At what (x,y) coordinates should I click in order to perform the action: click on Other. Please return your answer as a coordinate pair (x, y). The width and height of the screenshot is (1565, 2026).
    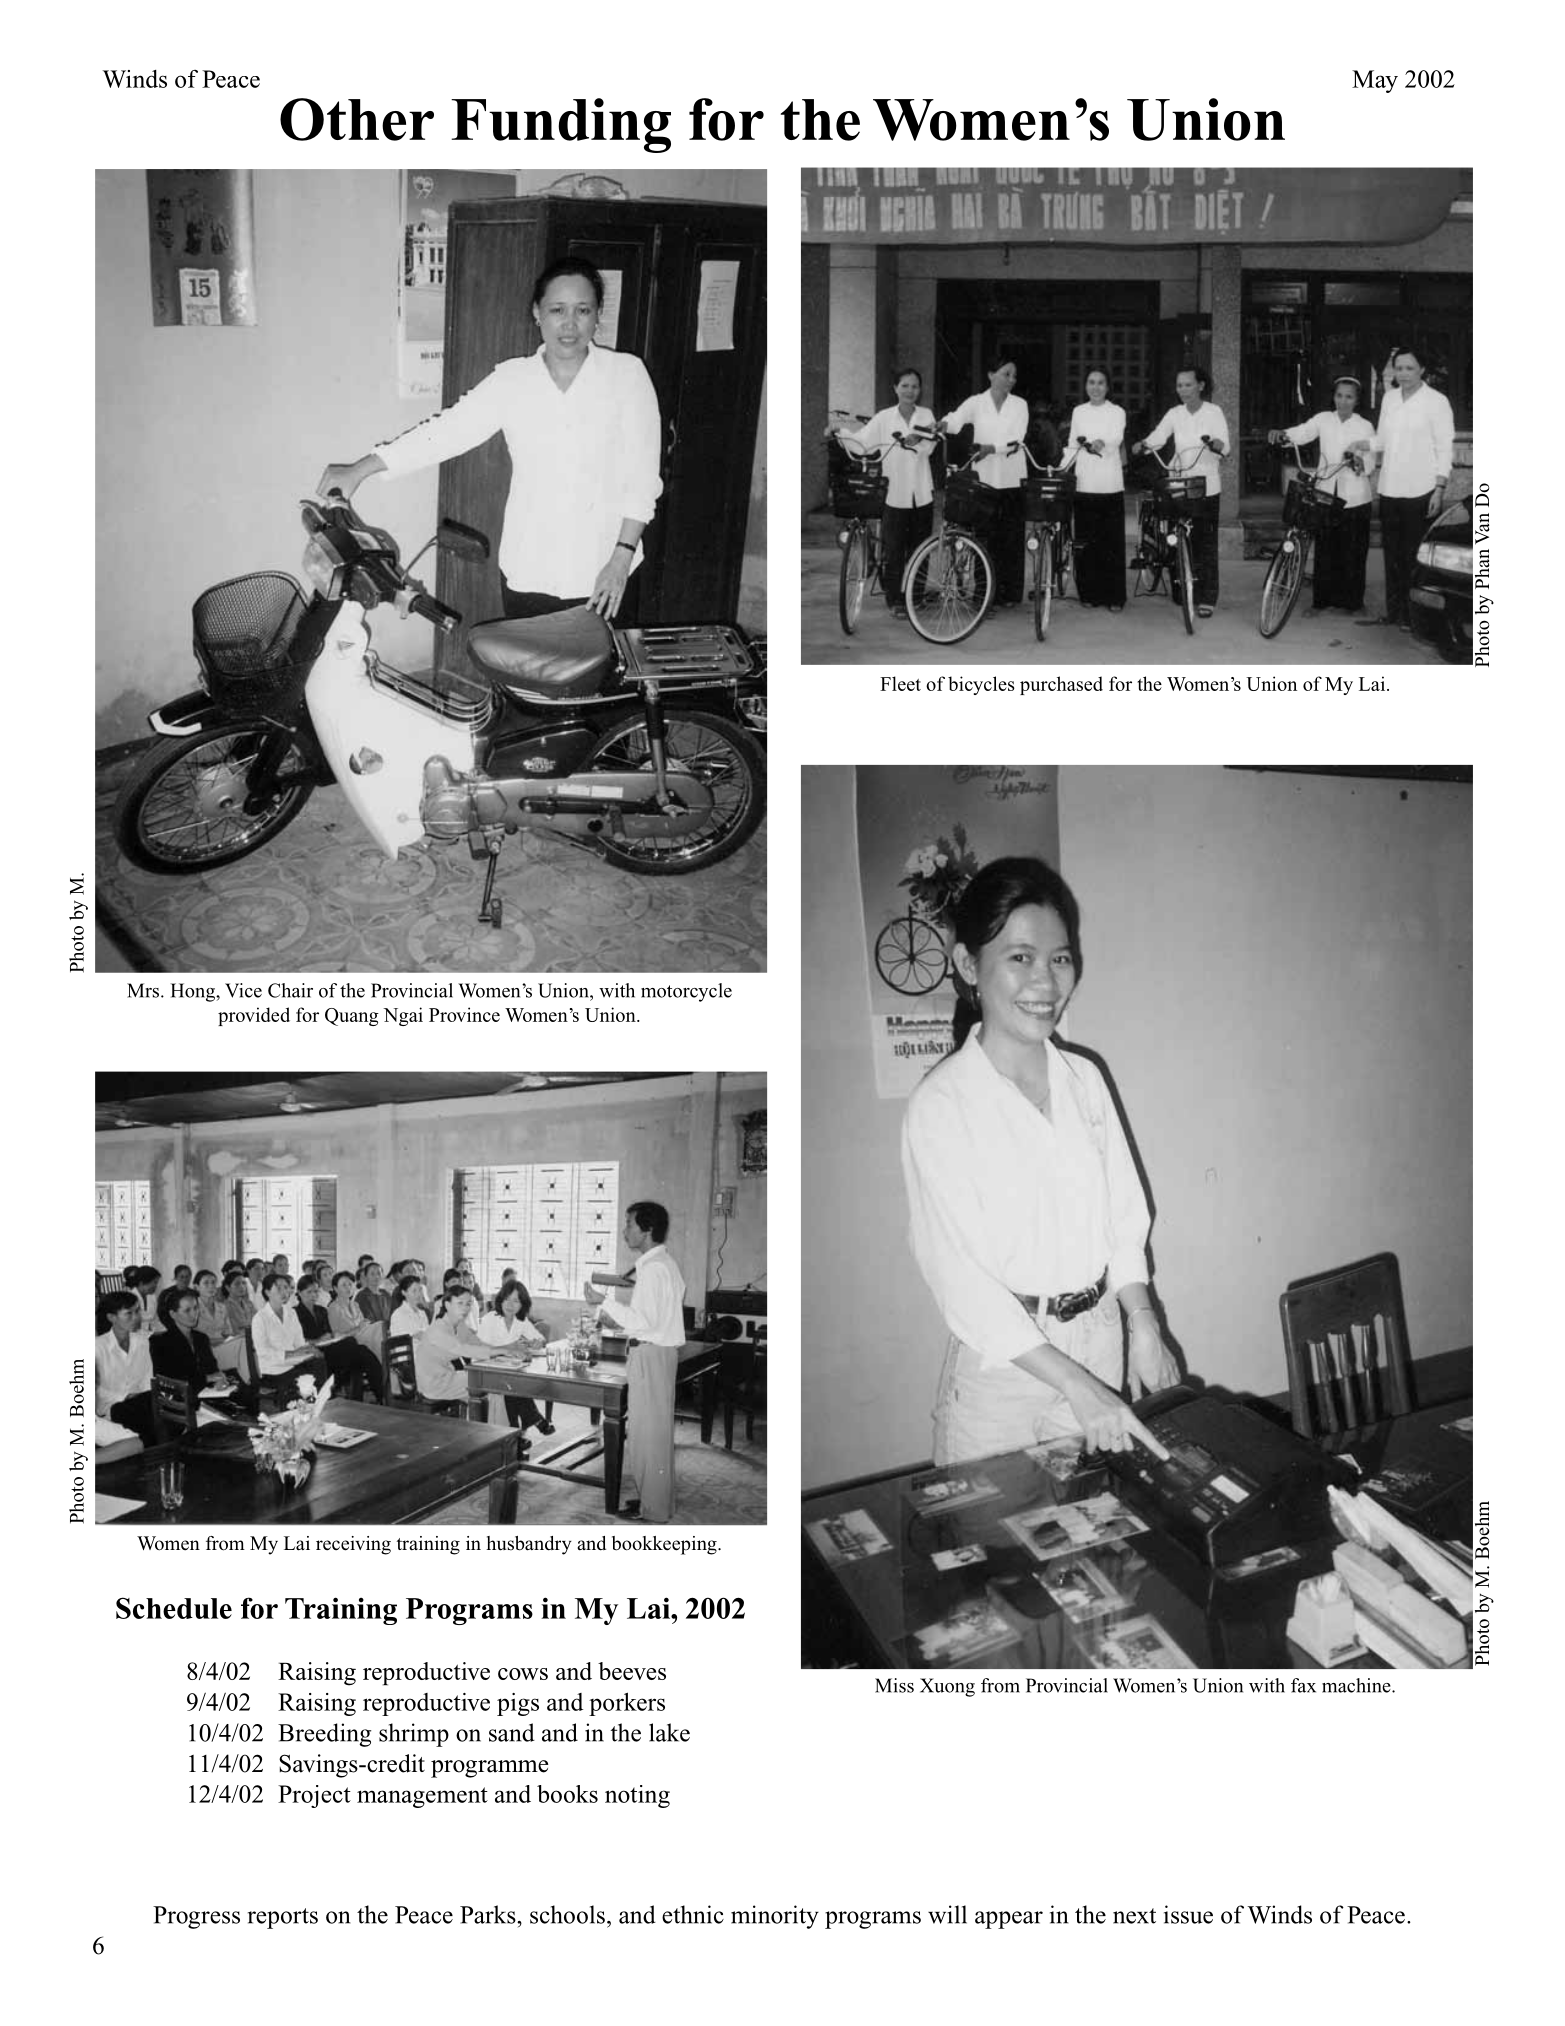
    Looking at the image, I should click on (357, 119).
